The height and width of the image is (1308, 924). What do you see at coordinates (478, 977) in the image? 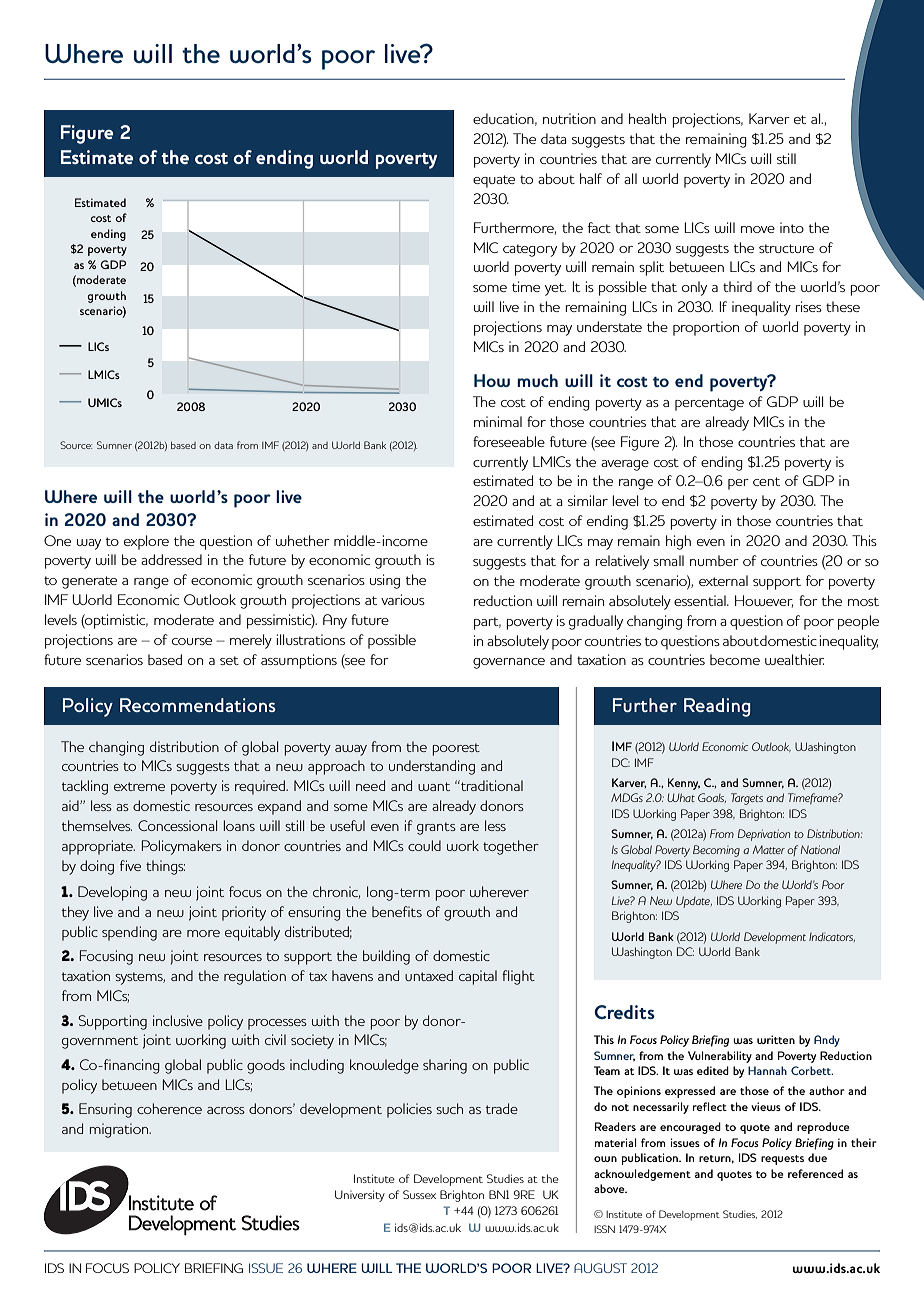
I see `capital` at bounding box center [478, 977].
